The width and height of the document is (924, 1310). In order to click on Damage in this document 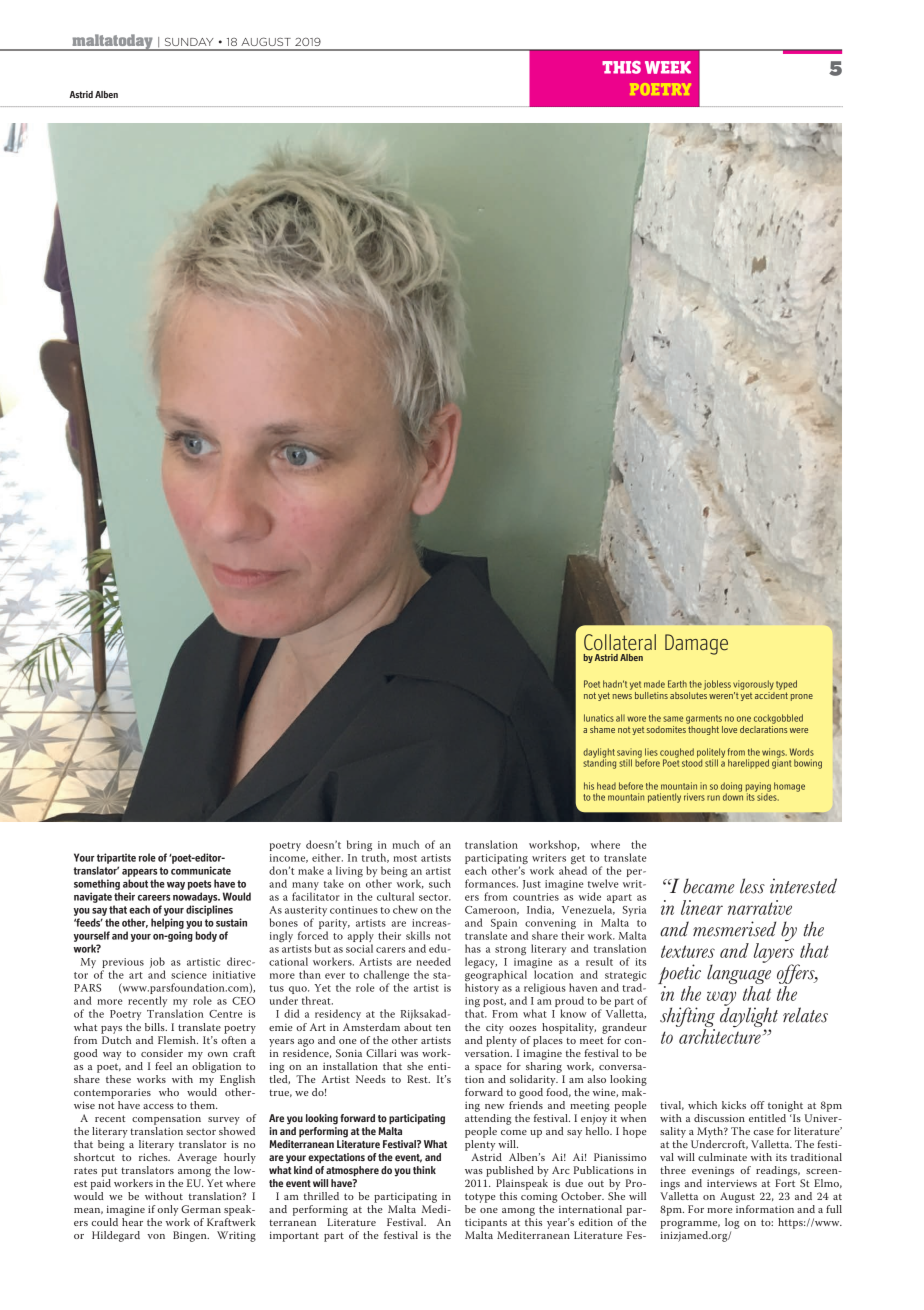, I will do `click(696, 644)`.
